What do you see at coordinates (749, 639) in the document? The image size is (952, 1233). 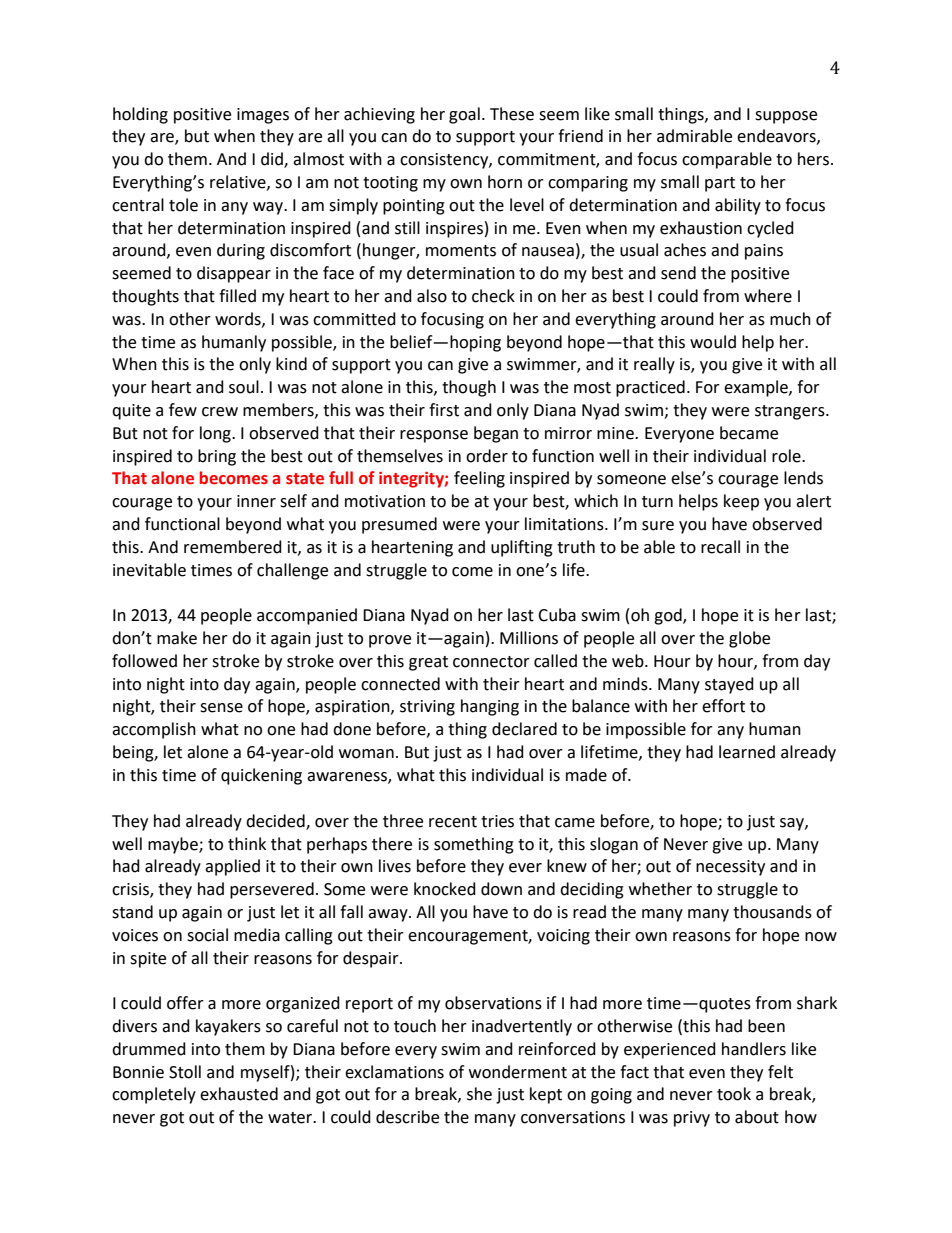 I see `globe` at bounding box center [749, 639].
